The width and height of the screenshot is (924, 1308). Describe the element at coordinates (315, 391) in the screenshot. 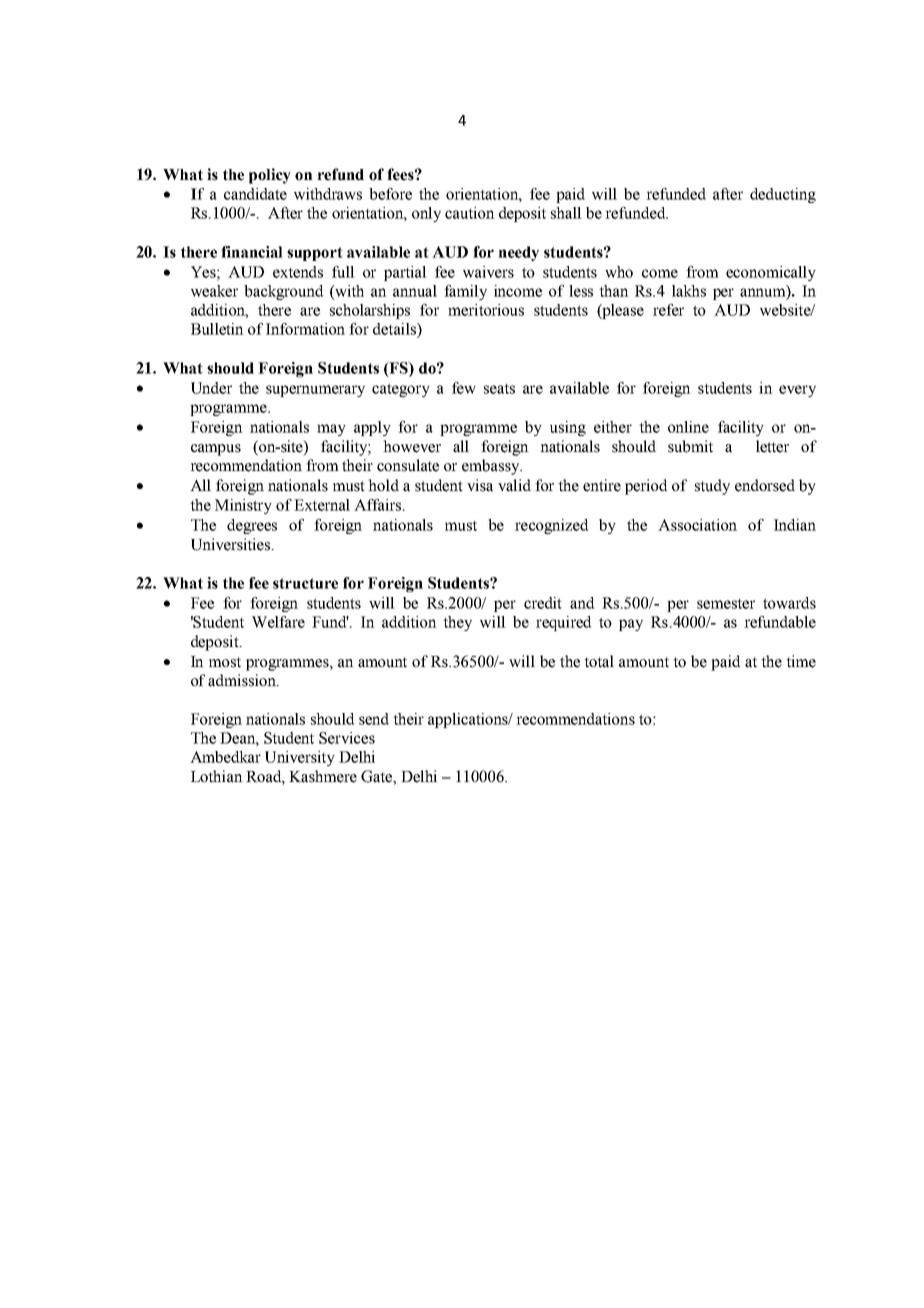

I see `supernumerary` at that location.
